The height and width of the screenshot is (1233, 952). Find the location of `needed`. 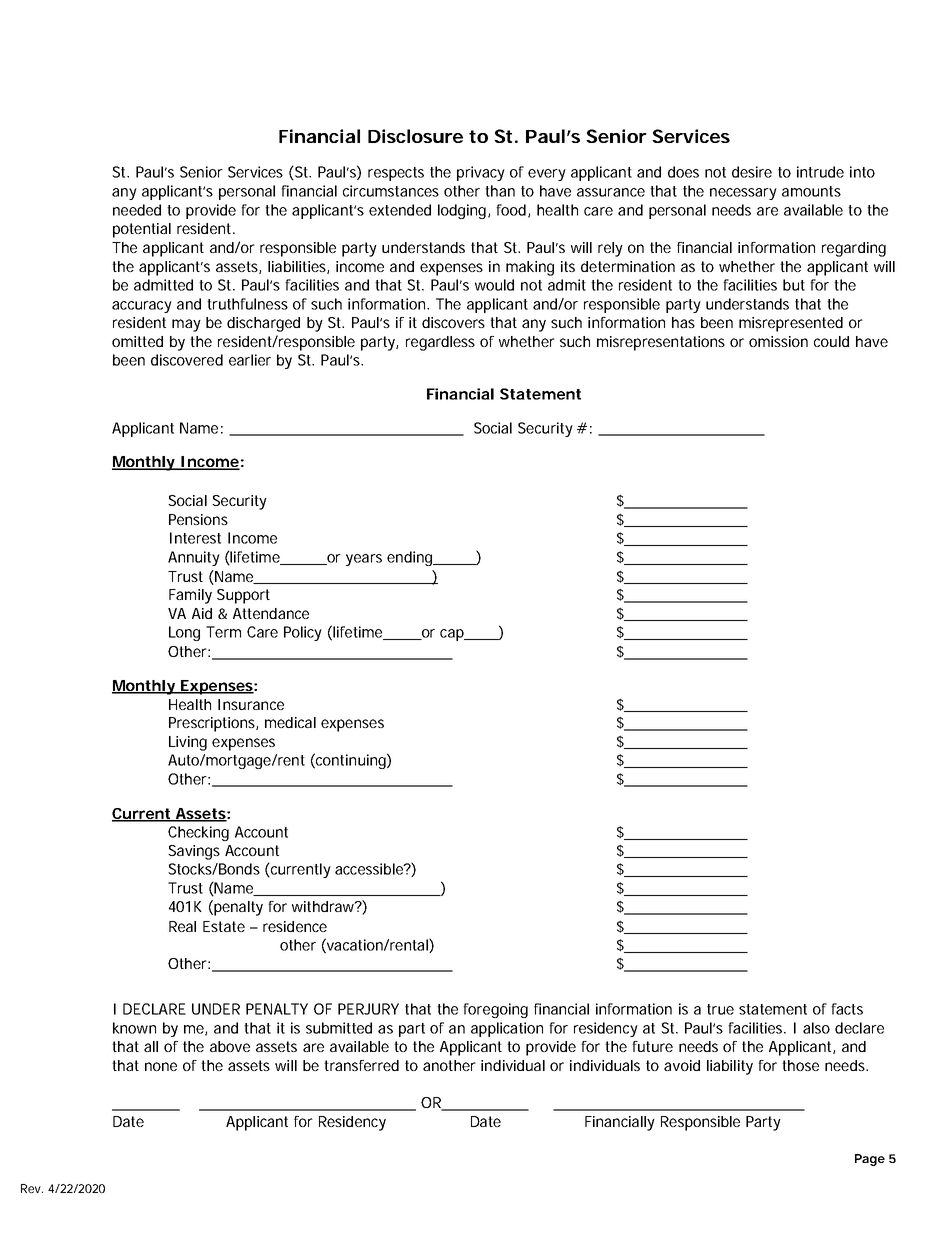

needed is located at coordinates (137, 210).
